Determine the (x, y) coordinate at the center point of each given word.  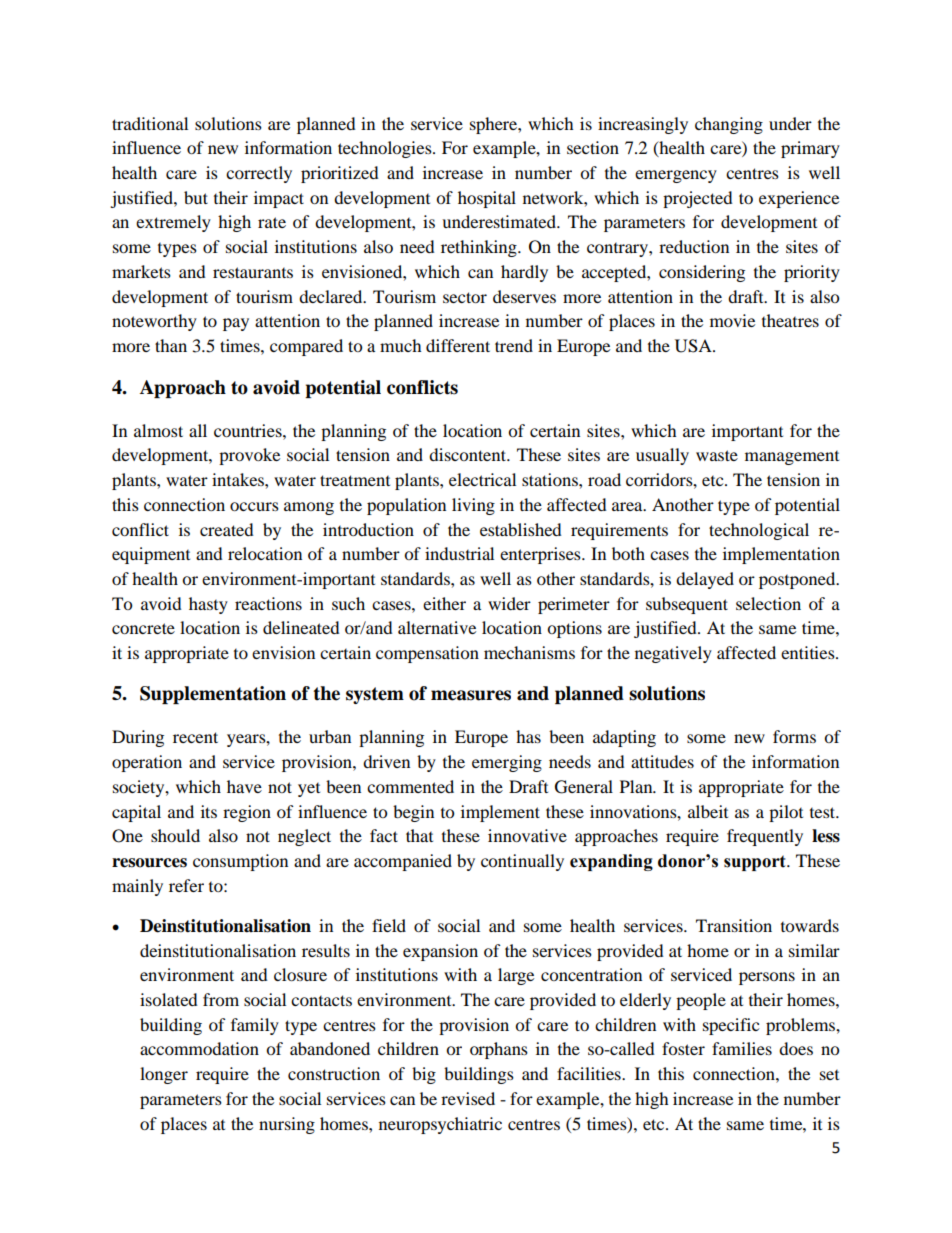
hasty (208, 605)
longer (164, 1075)
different (458, 345)
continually (522, 862)
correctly (259, 174)
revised (468, 1098)
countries (249, 430)
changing (729, 125)
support (756, 863)
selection (768, 603)
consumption (240, 862)
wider (509, 603)
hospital (487, 199)
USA (694, 346)
